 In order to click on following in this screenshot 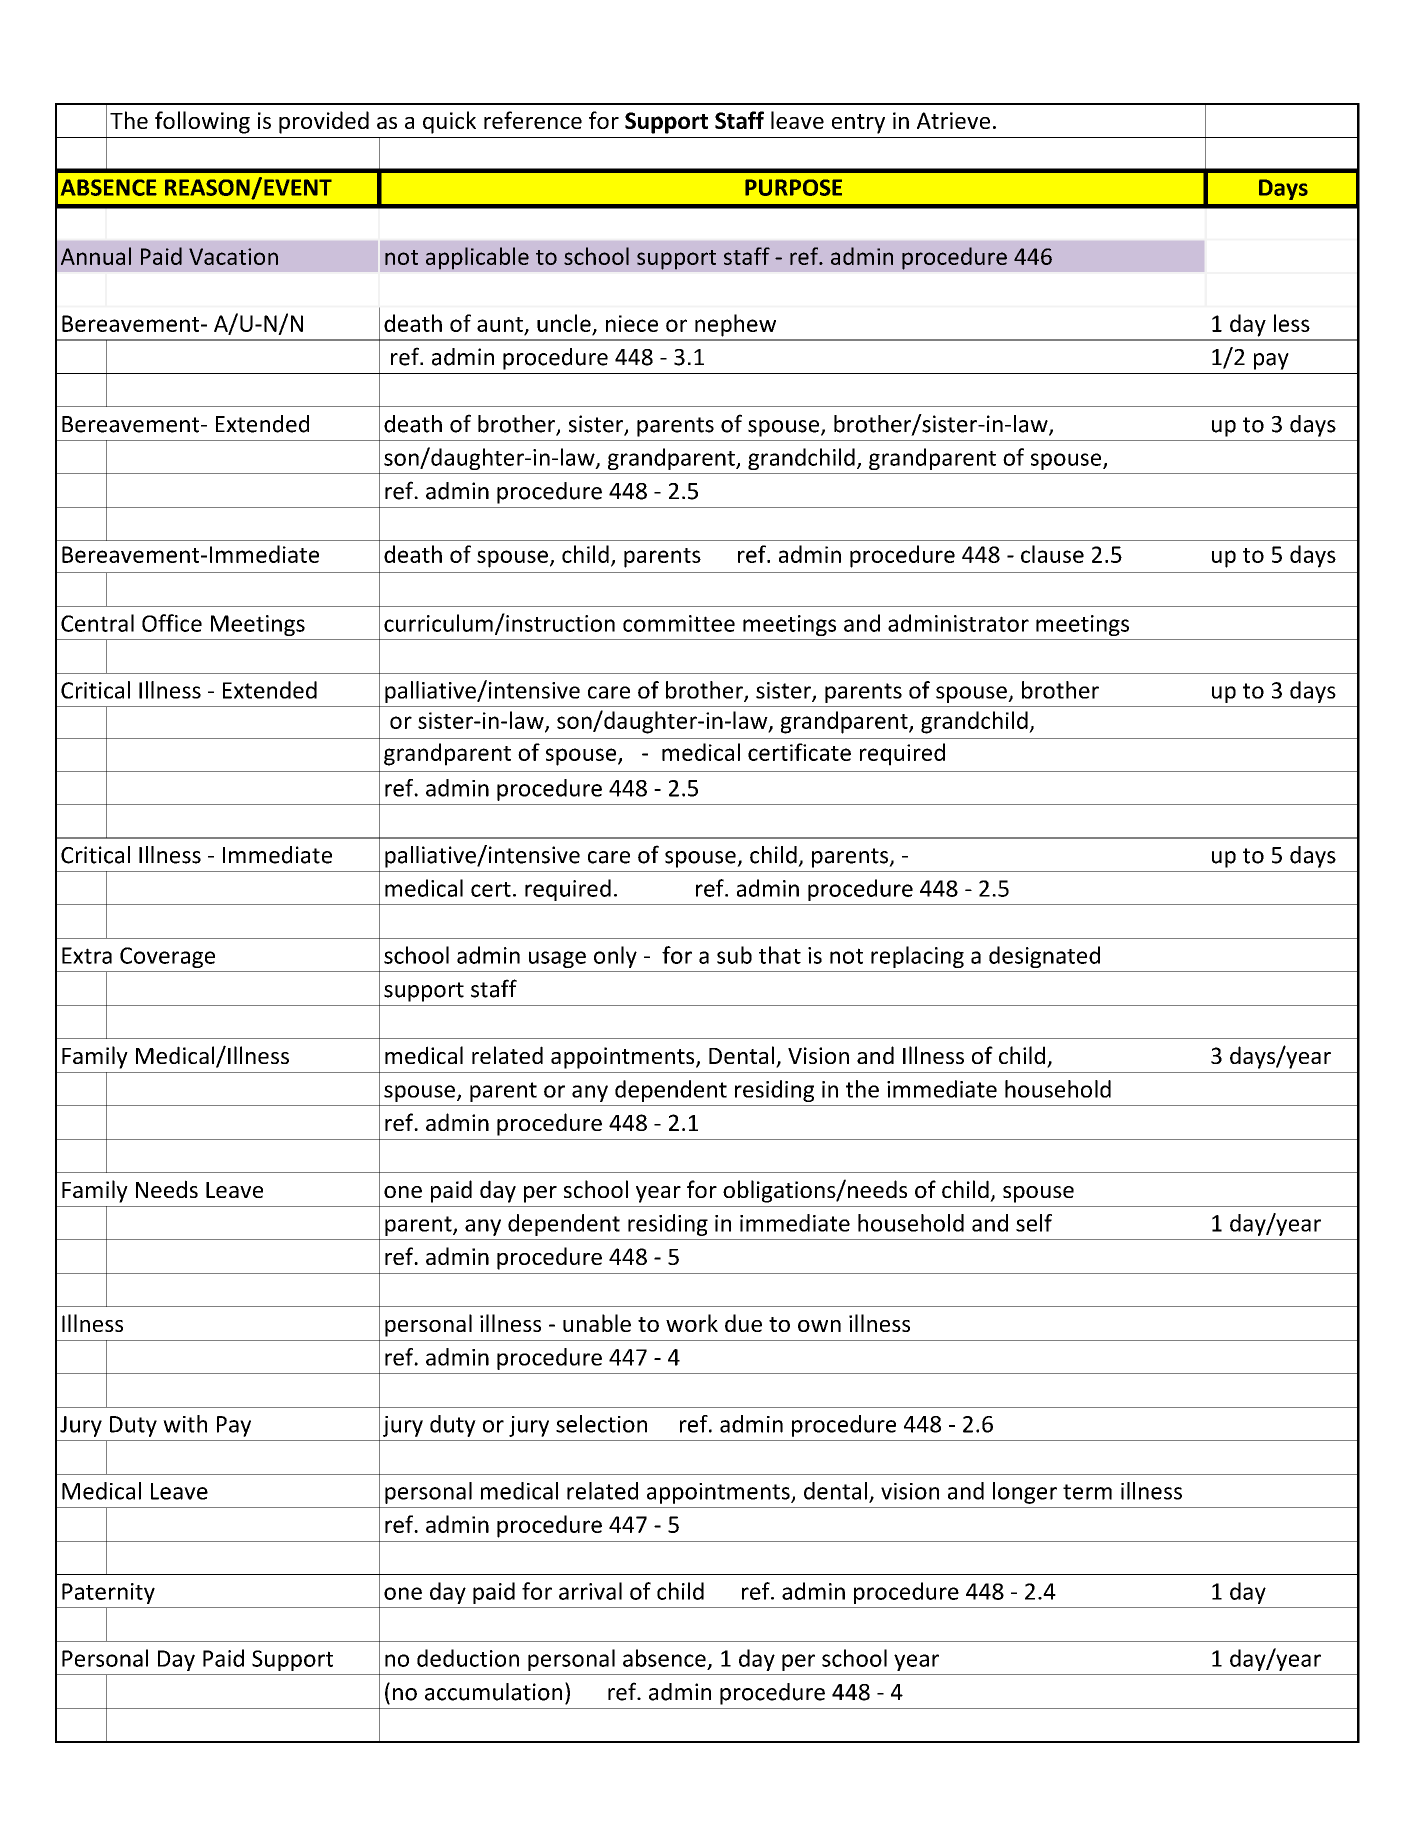, I will do `click(202, 122)`.
